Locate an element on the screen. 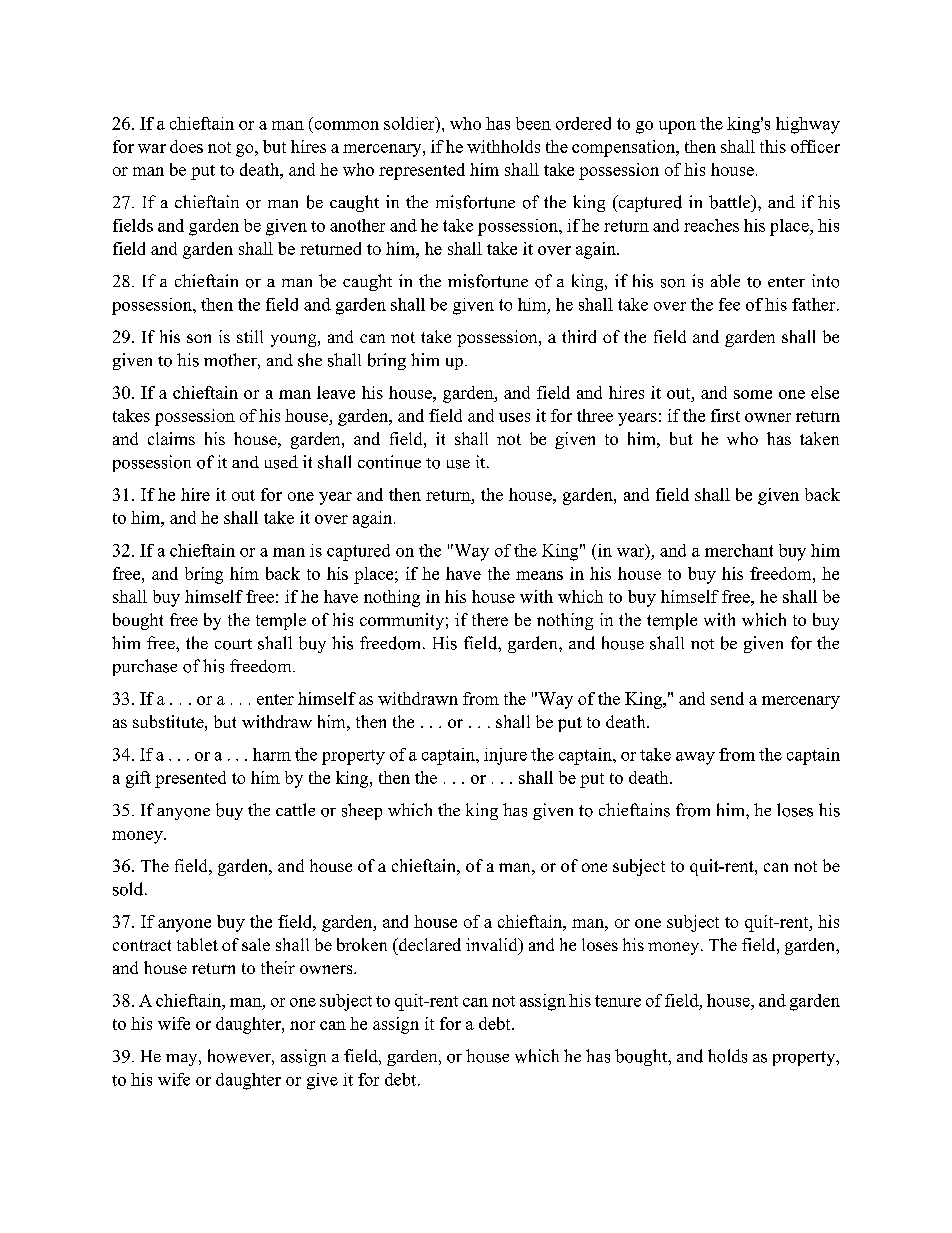  uses is located at coordinates (514, 417).
